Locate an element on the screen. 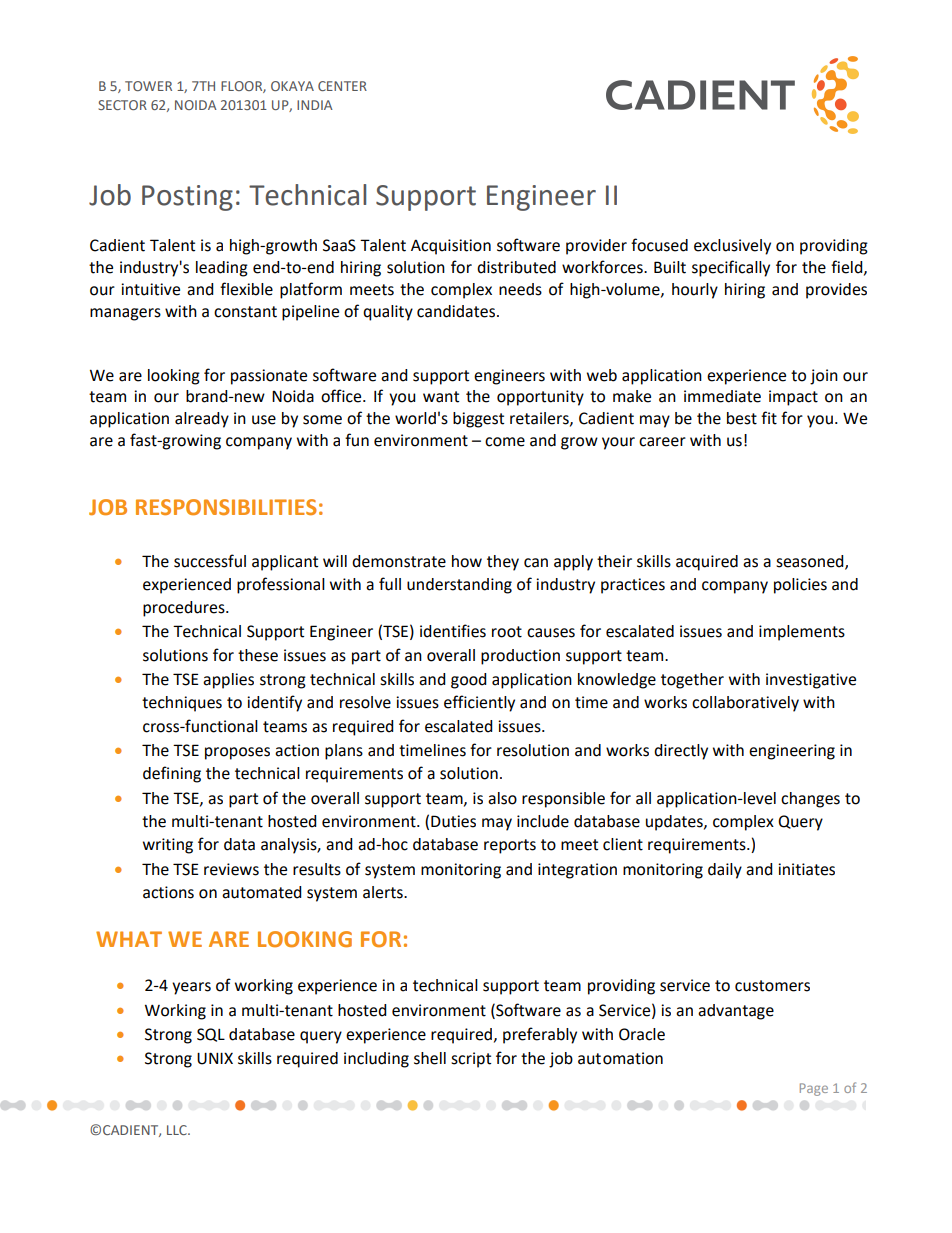 This screenshot has width=952, height=1233. changes is located at coordinates (810, 800).
